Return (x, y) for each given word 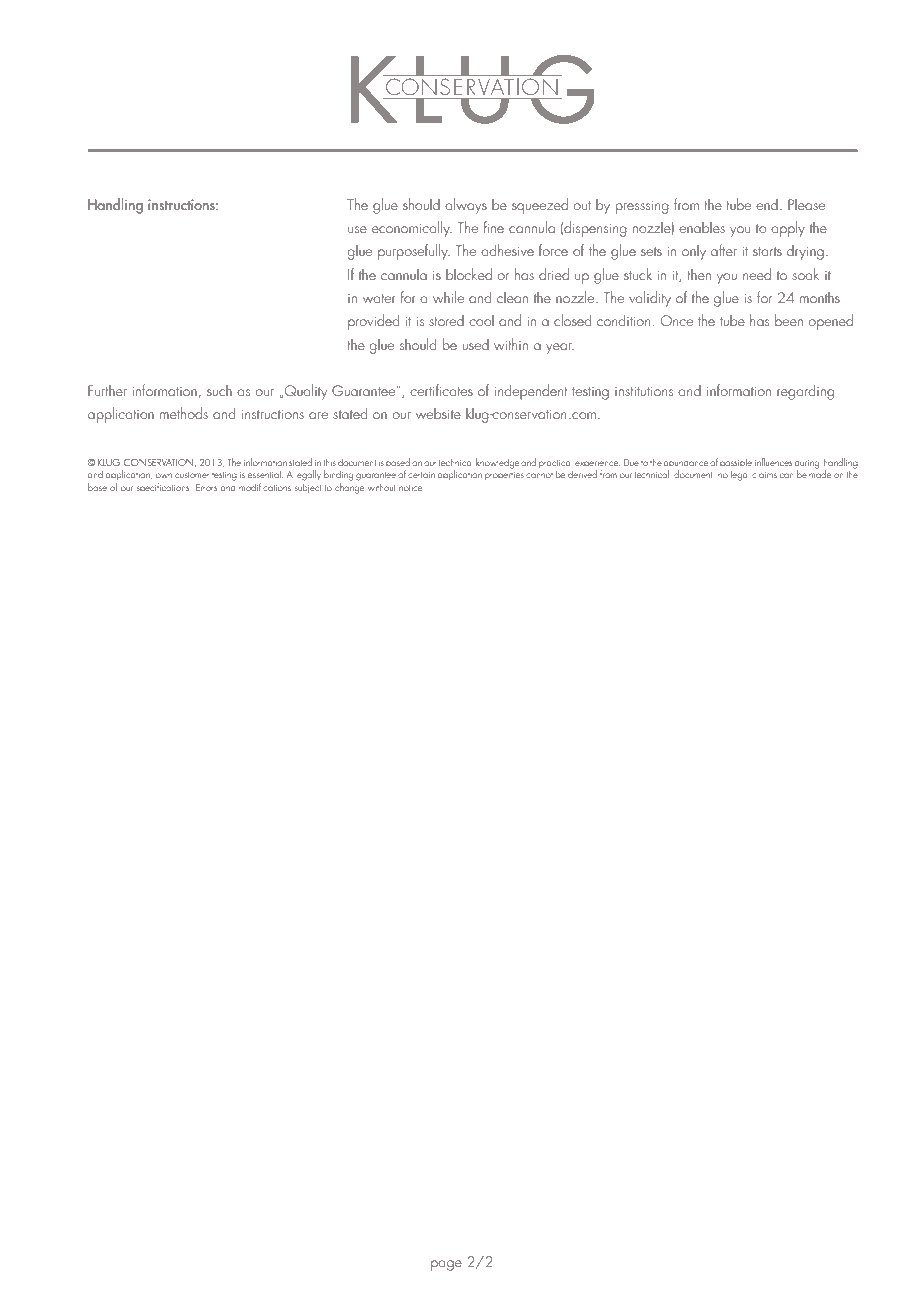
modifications (265, 487)
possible (736, 464)
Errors (206, 487)
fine (494, 227)
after (724, 250)
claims (764, 474)
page (446, 1265)
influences (773, 462)
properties (504, 476)
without (382, 487)
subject (308, 488)
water (379, 298)
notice (412, 488)
